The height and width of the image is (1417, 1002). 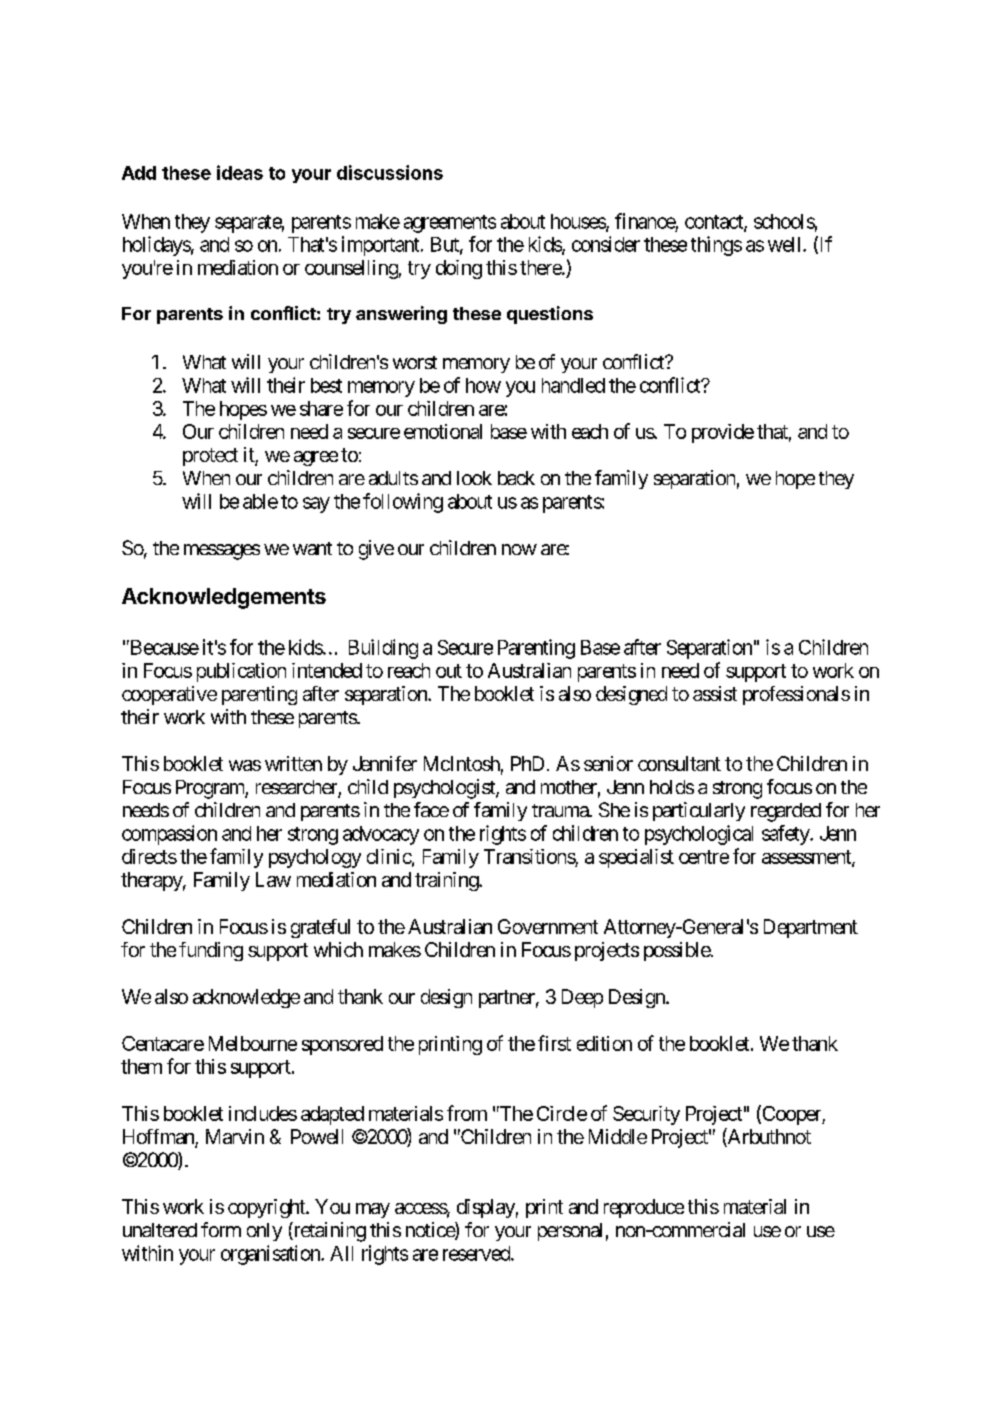 What do you see at coordinates (445, 789) in the image?
I see `psychologist` at bounding box center [445, 789].
